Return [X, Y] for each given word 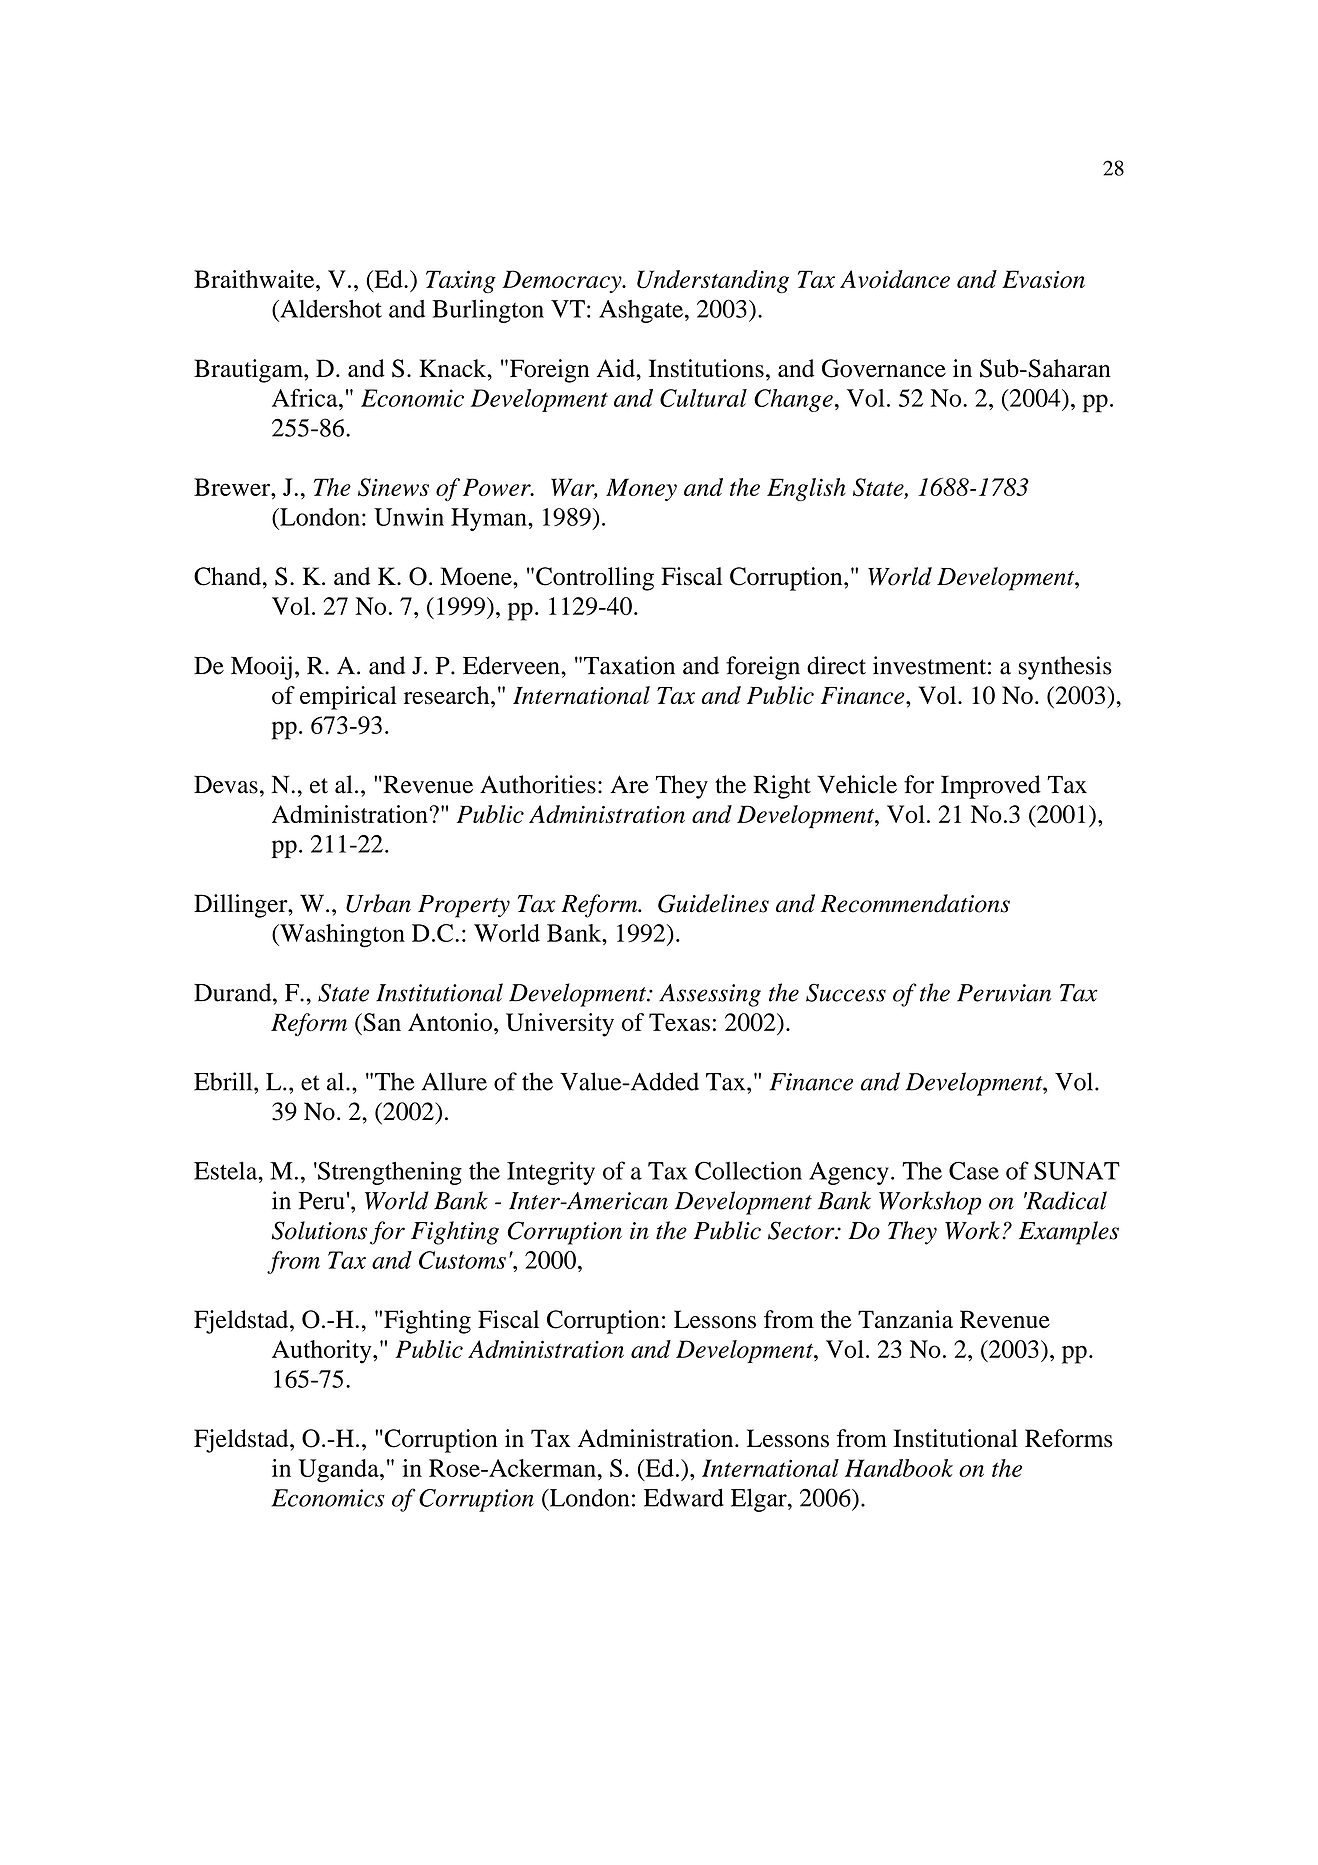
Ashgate [641, 311]
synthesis [1065, 668]
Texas [679, 1022]
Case [974, 1170]
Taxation [629, 665]
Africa [306, 398]
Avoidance [895, 279]
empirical [348, 698]
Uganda [339, 1471]
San [381, 1022]
